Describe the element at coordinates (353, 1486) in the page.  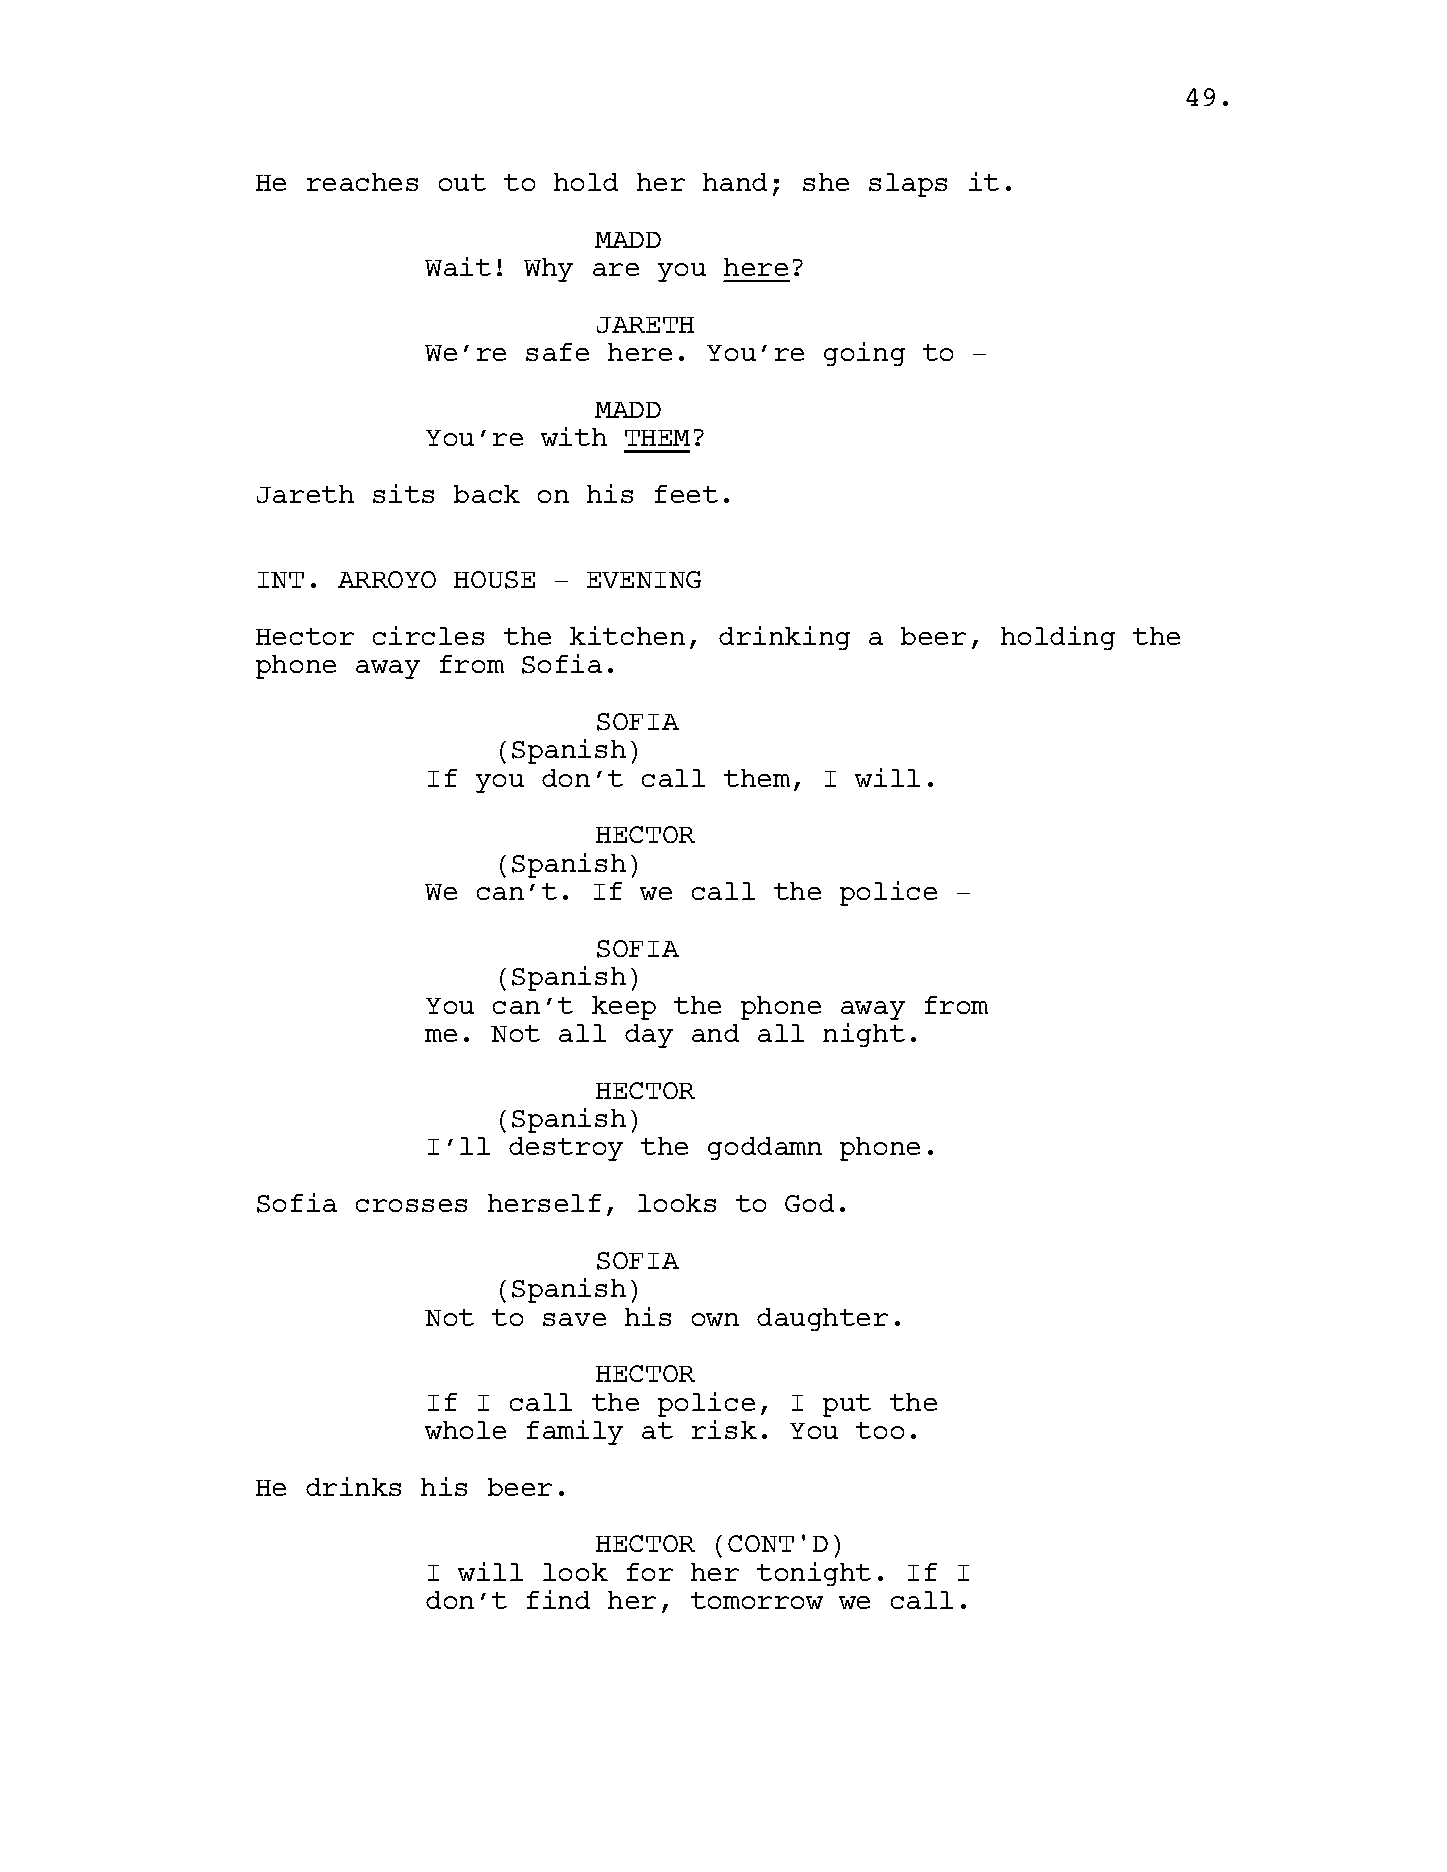
I see `drinks` at that location.
